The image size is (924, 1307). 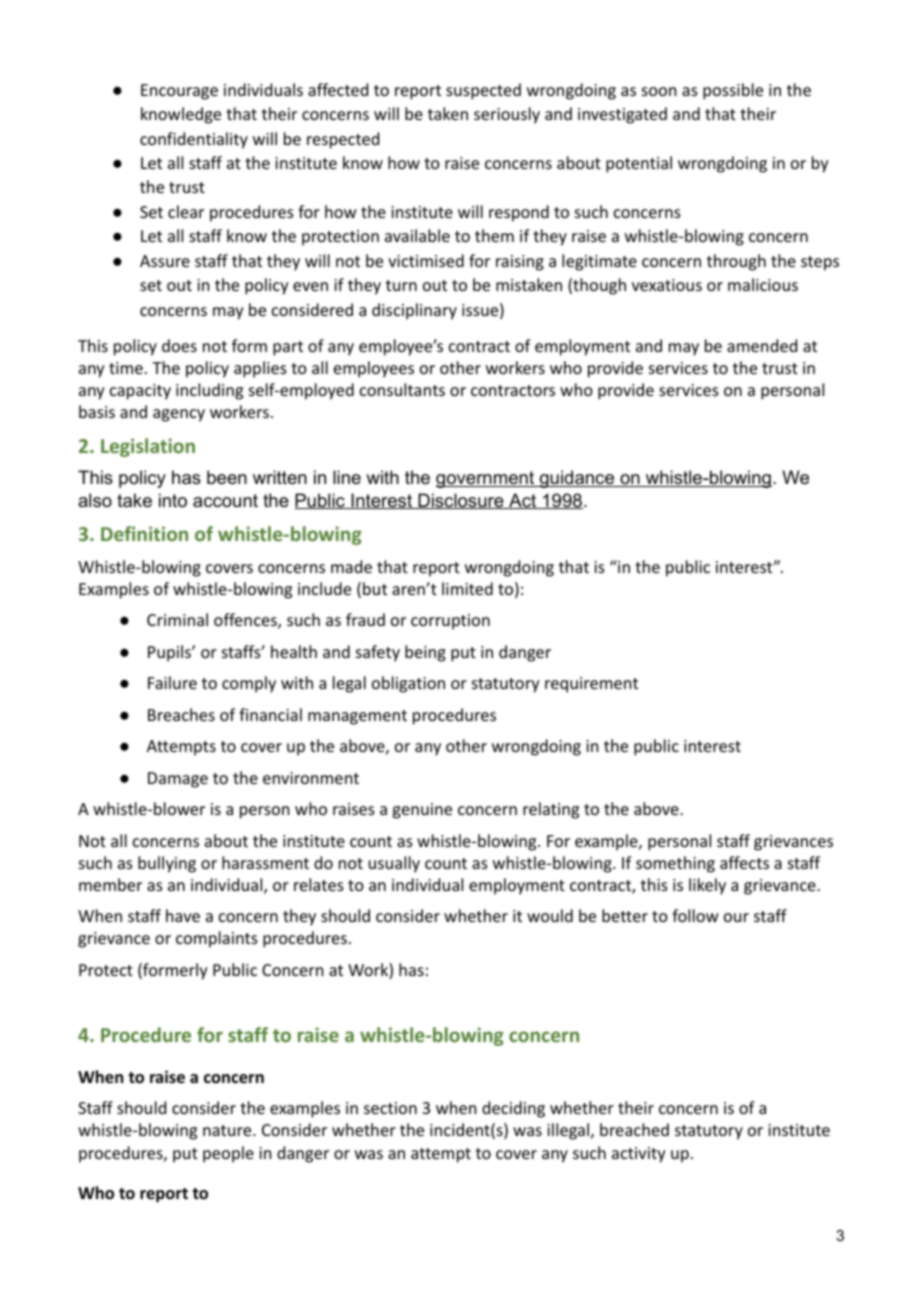 I want to click on possible, so click(x=733, y=91).
